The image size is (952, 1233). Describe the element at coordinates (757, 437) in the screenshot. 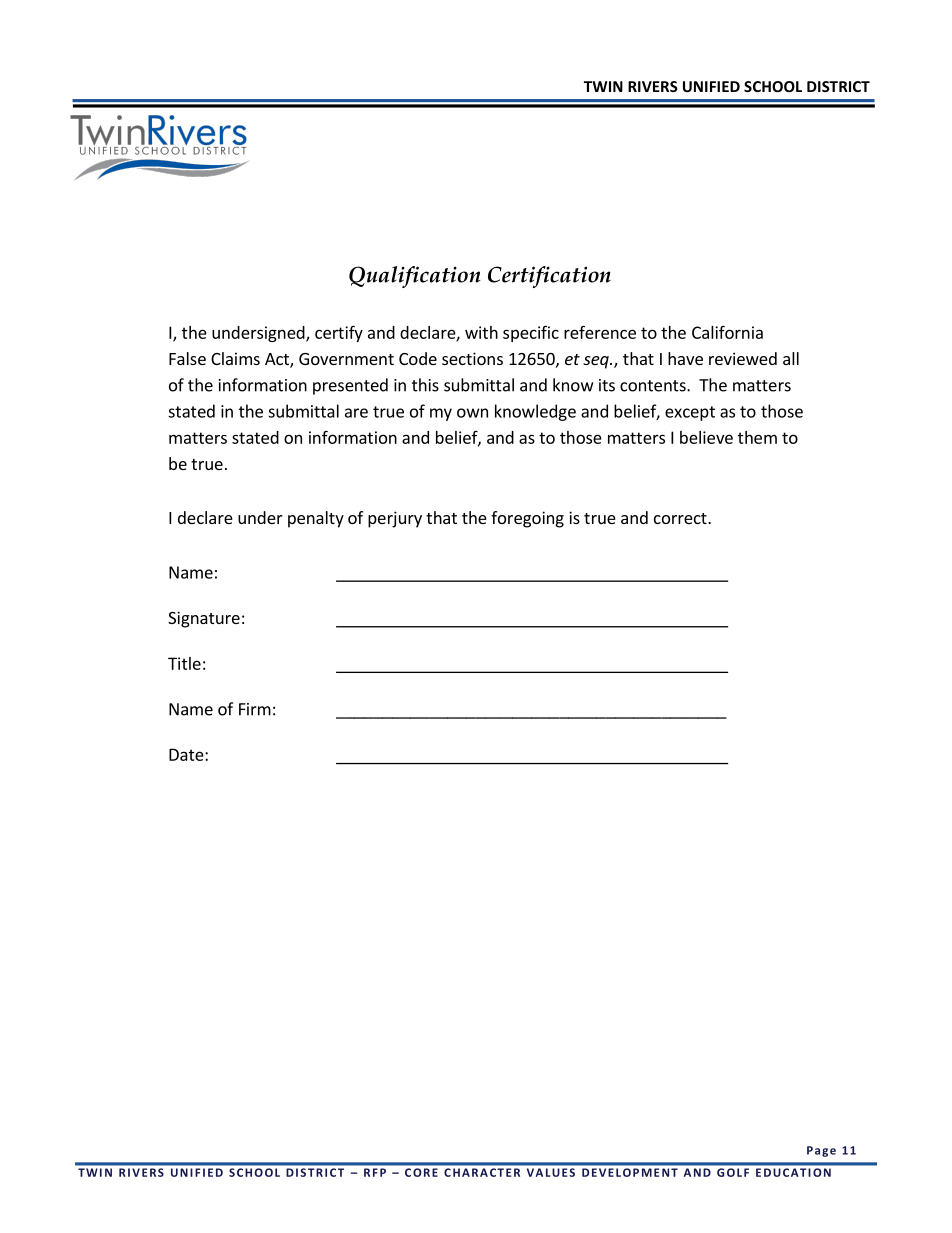

I see `them` at that location.
